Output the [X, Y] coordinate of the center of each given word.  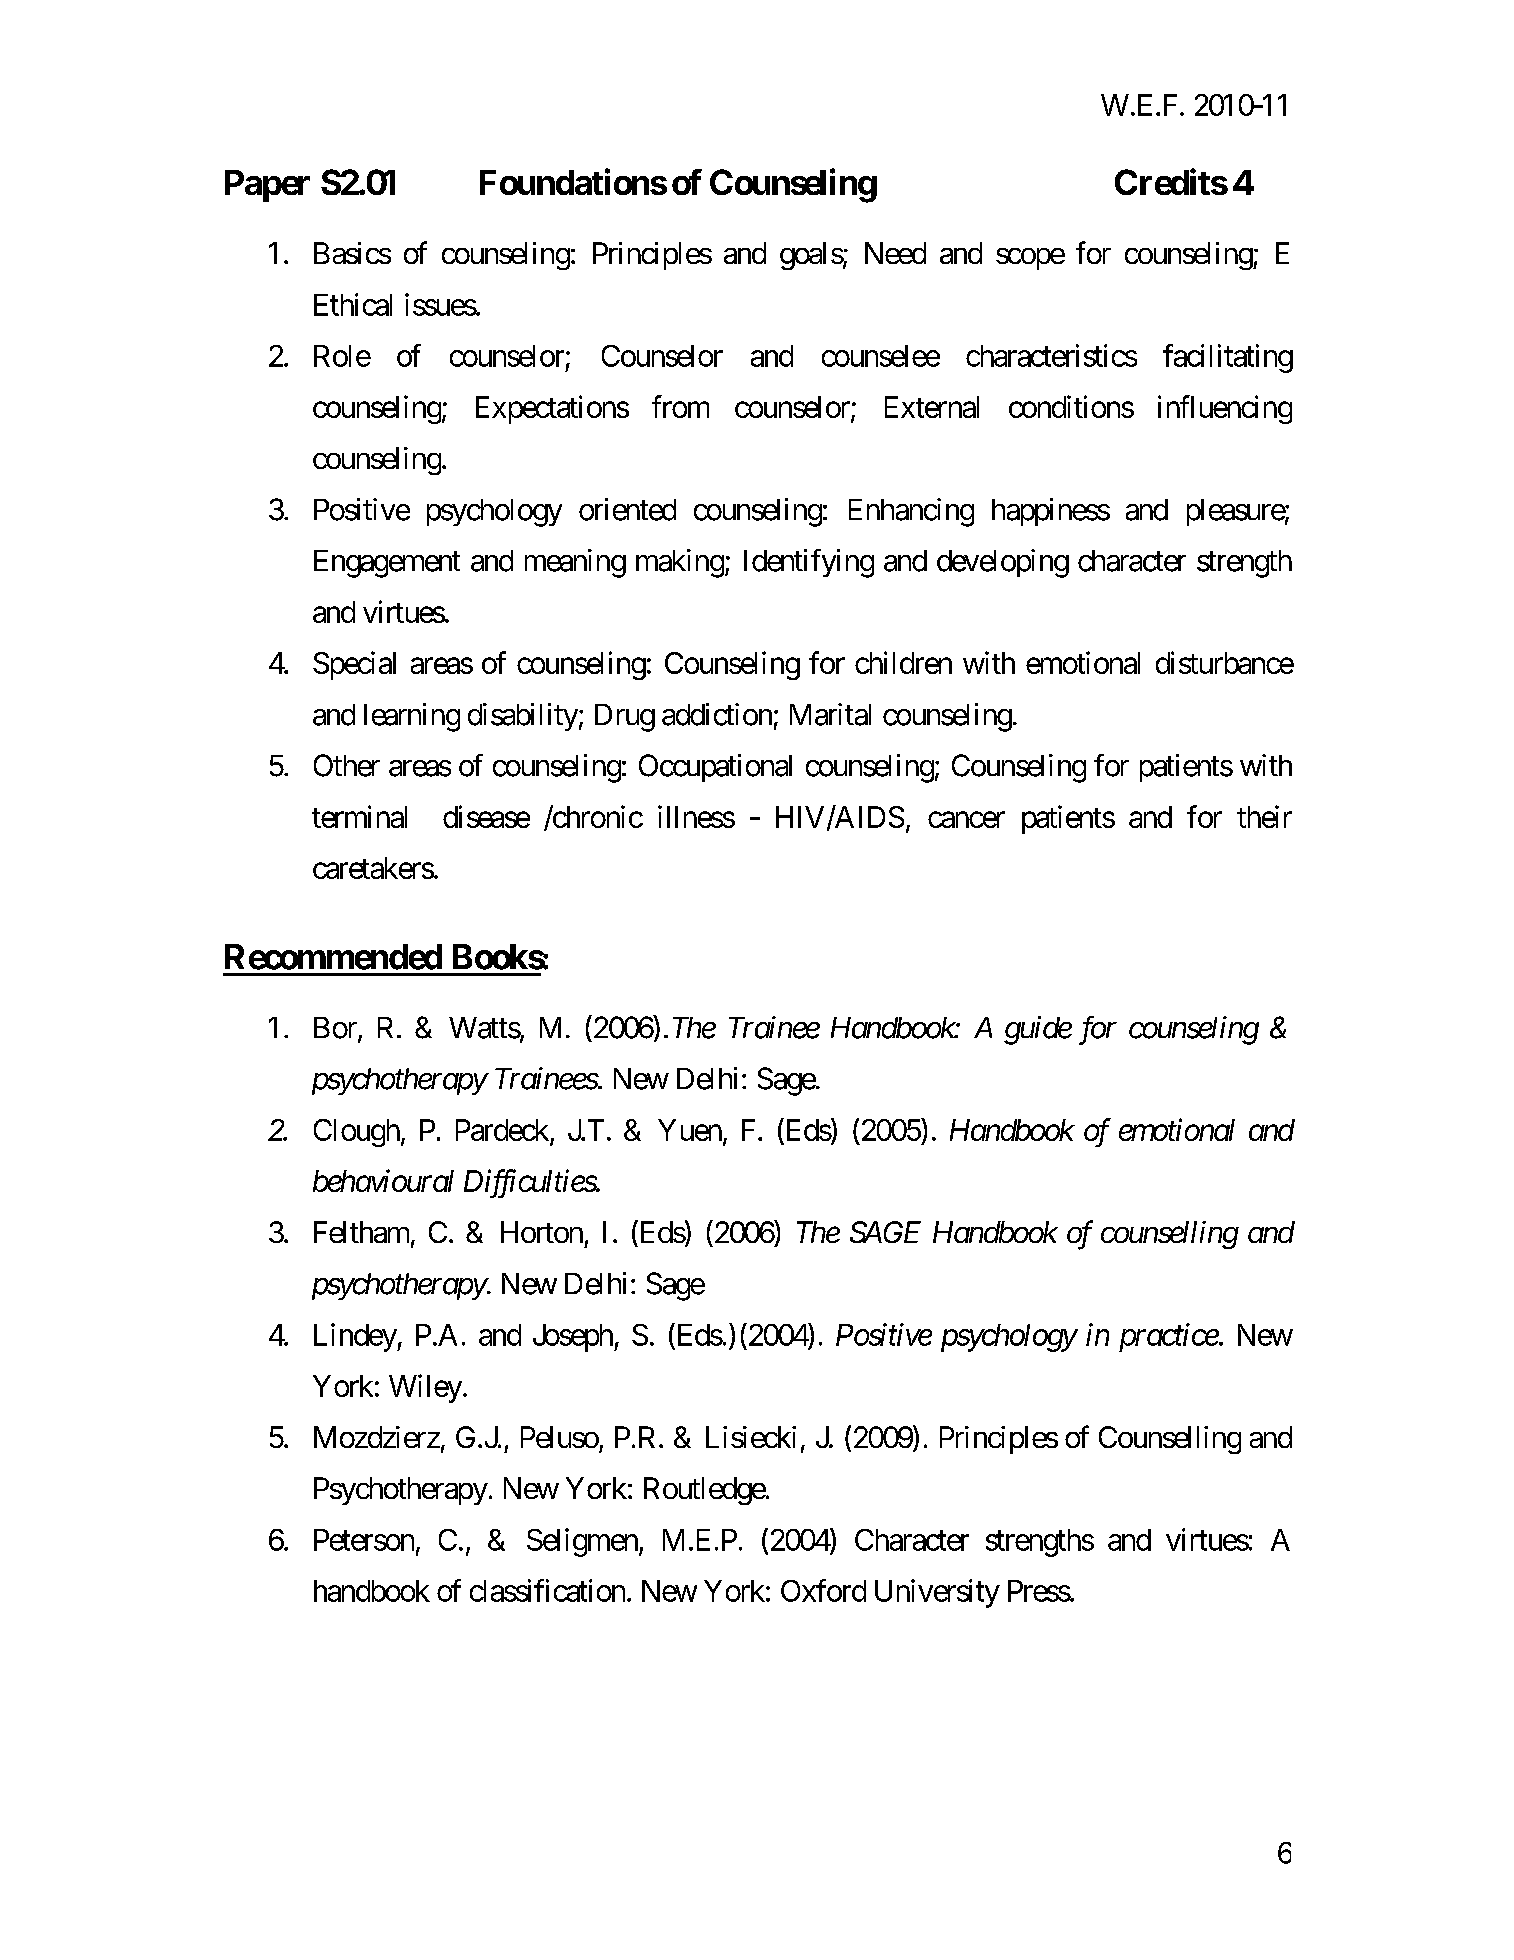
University [937, 1593]
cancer [966, 820]
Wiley [425, 1388]
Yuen [690, 1130]
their [1264, 816]
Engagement [387, 564]
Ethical [353, 304]
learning [412, 717]
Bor [336, 1029]
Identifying [809, 563]
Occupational [715, 768]
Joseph [574, 1338]
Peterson [364, 1540]
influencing [1225, 409]
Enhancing [911, 512]
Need [895, 253]
